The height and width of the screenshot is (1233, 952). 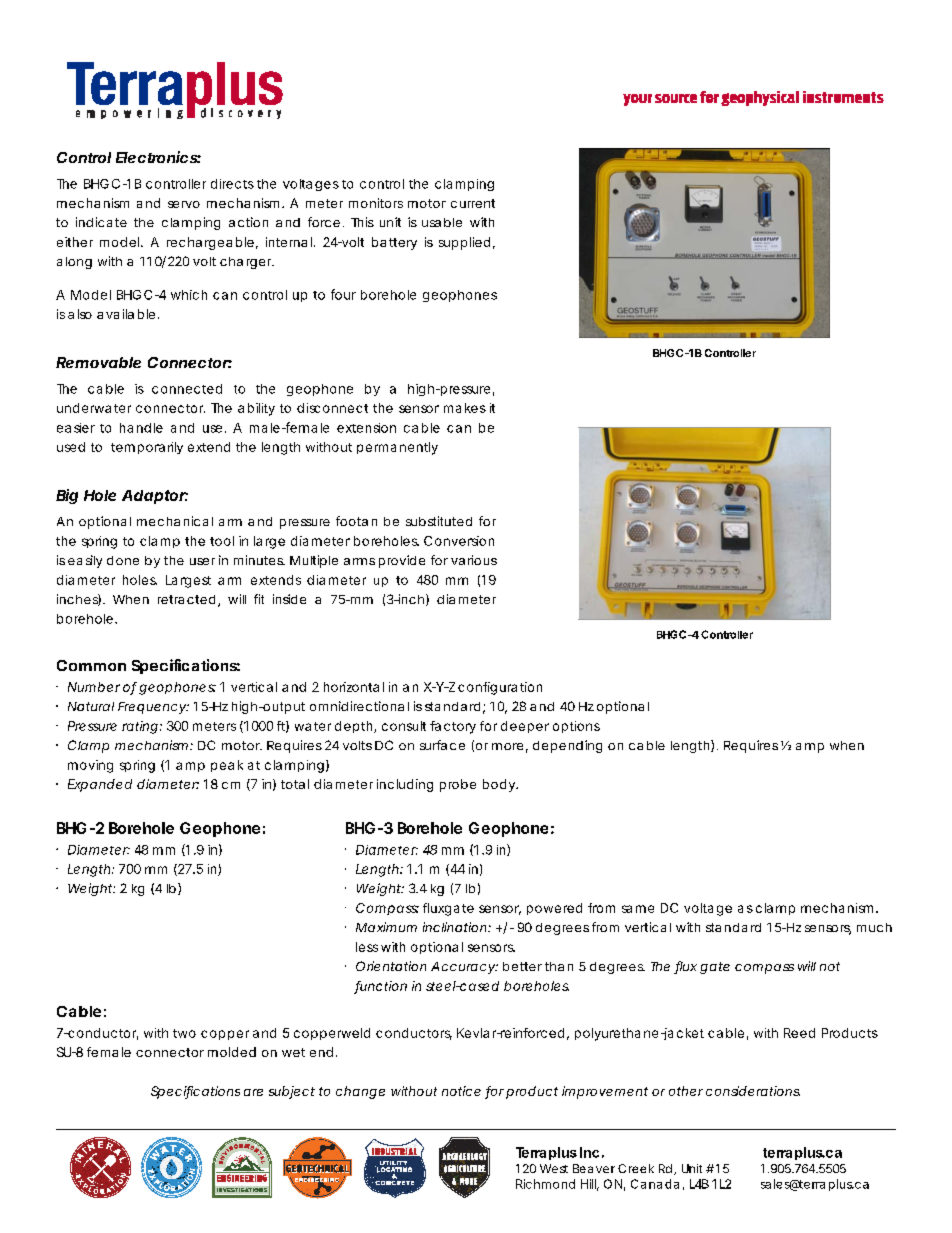 What do you see at coordinates (153, 708) in the screenshot?
I see `Frequency` at bounding box center [153, 708].
